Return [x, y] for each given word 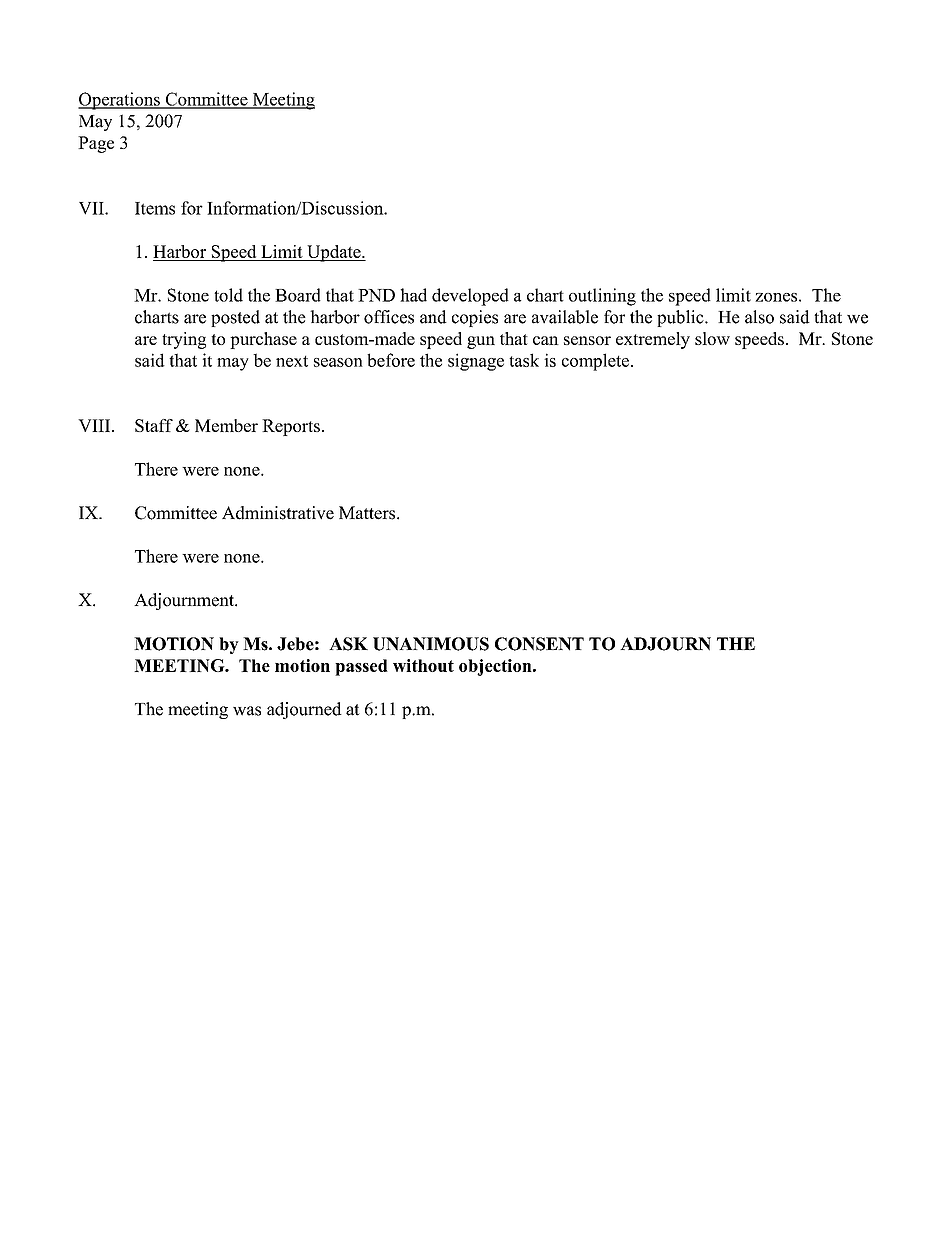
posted [235, 318]
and [433, 317]
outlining [602, 297]
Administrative [278, 513]
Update [334, 253]
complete [595, 362]
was [247, 711]
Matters [368, 513]
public [681, 318]
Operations [120, 101]
